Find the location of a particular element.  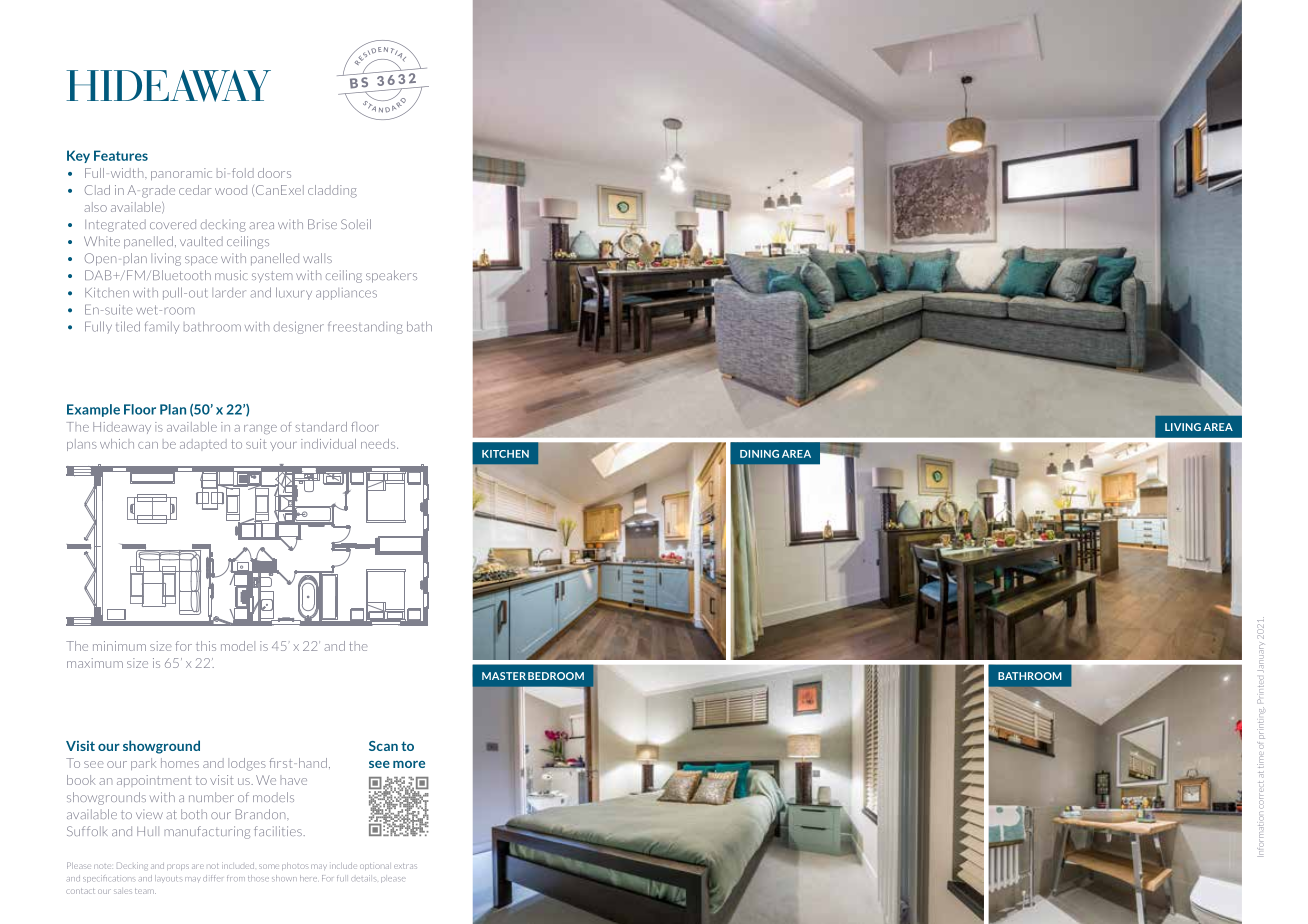

needs is located at coordinates (379, 444).
